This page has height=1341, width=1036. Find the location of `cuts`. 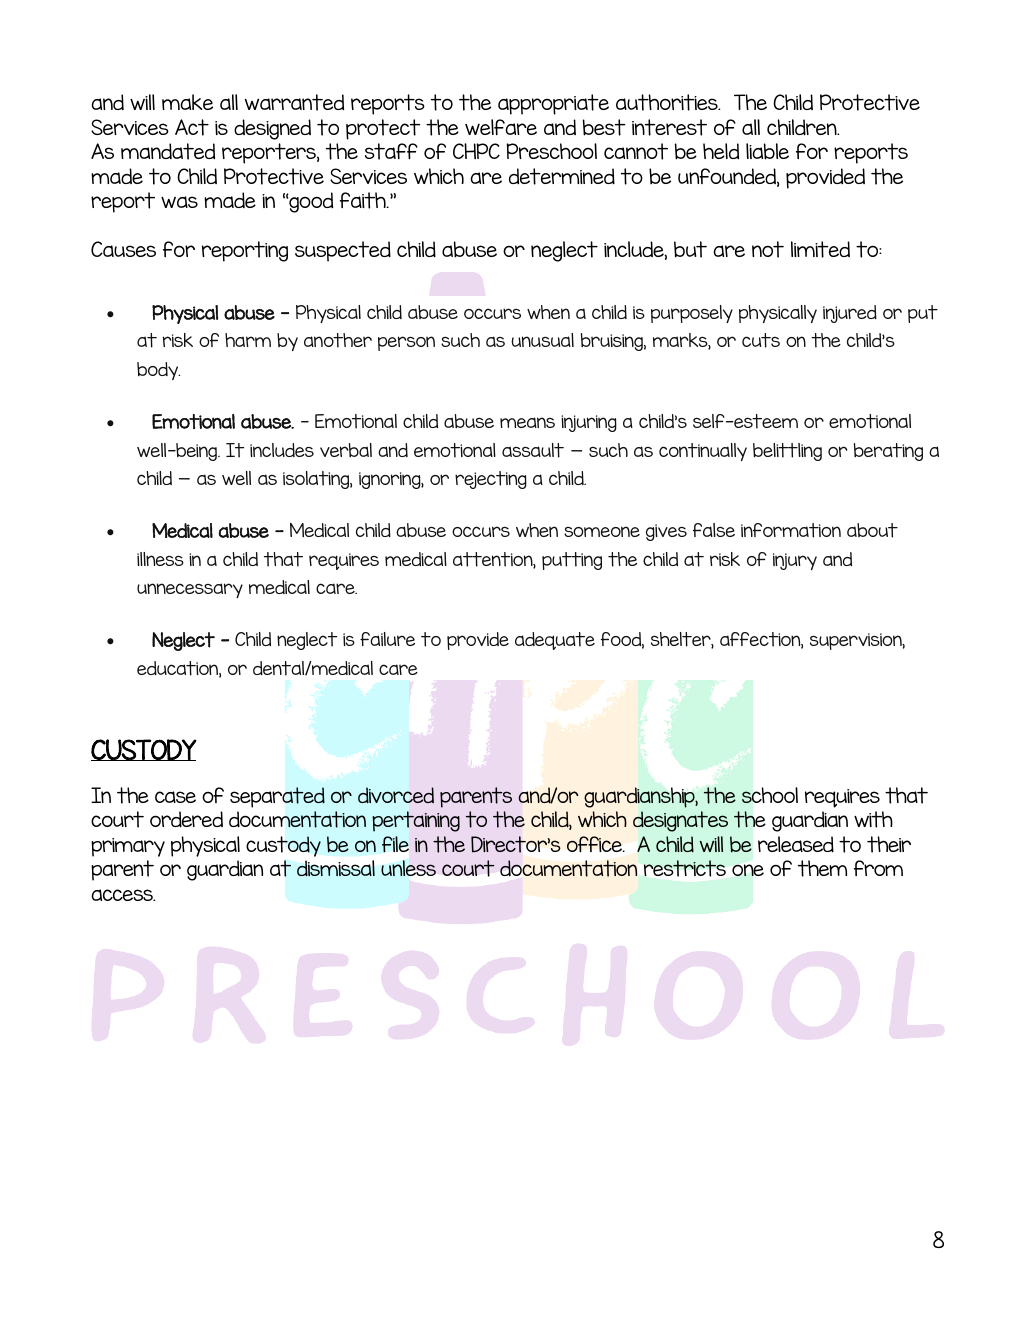

cuts is located at coordinates (761, 340).
